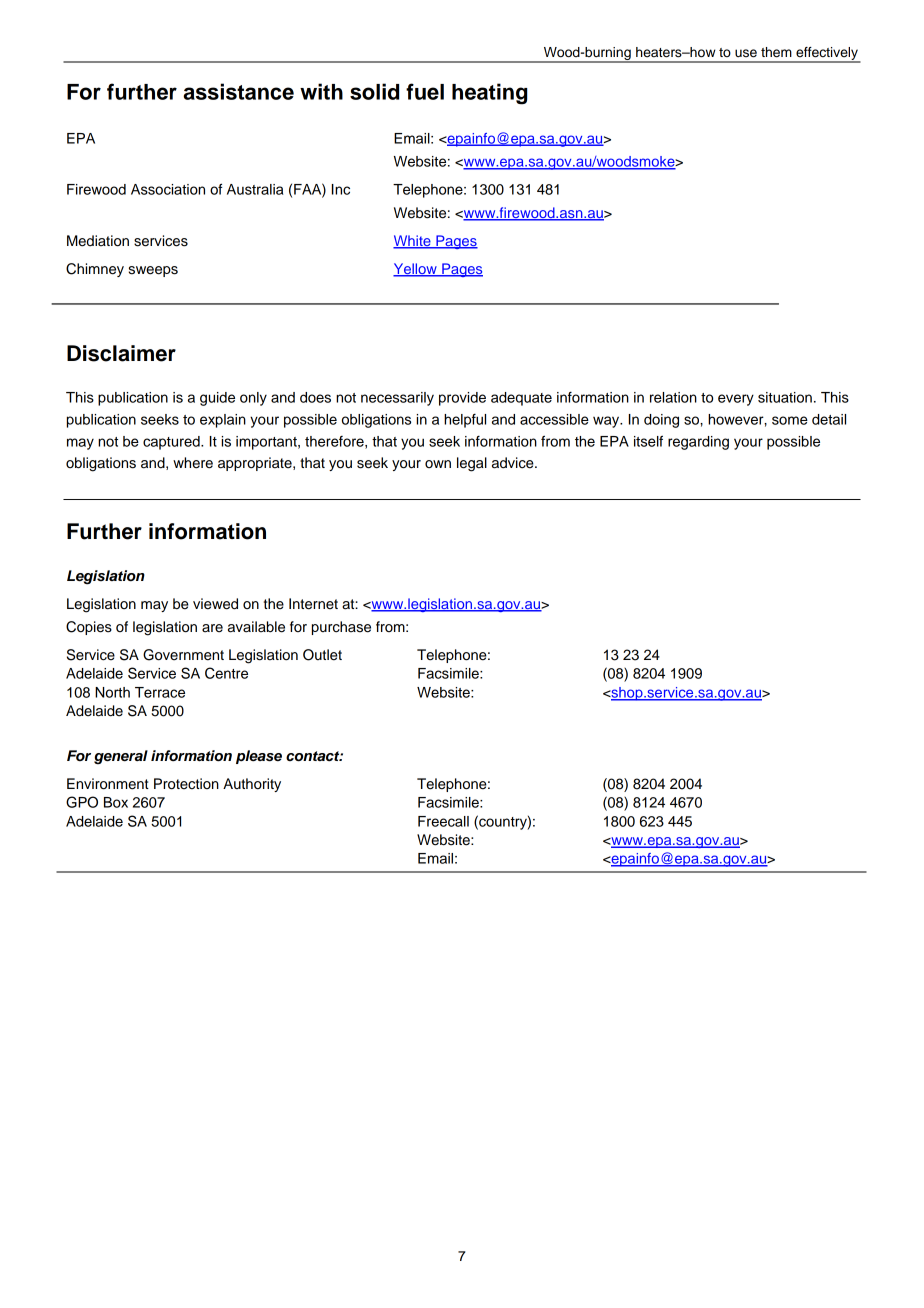 The width and height of the document is (924, 1308). Describe the element at coordinates (259, 757) in the document. I see `please` at that location.
